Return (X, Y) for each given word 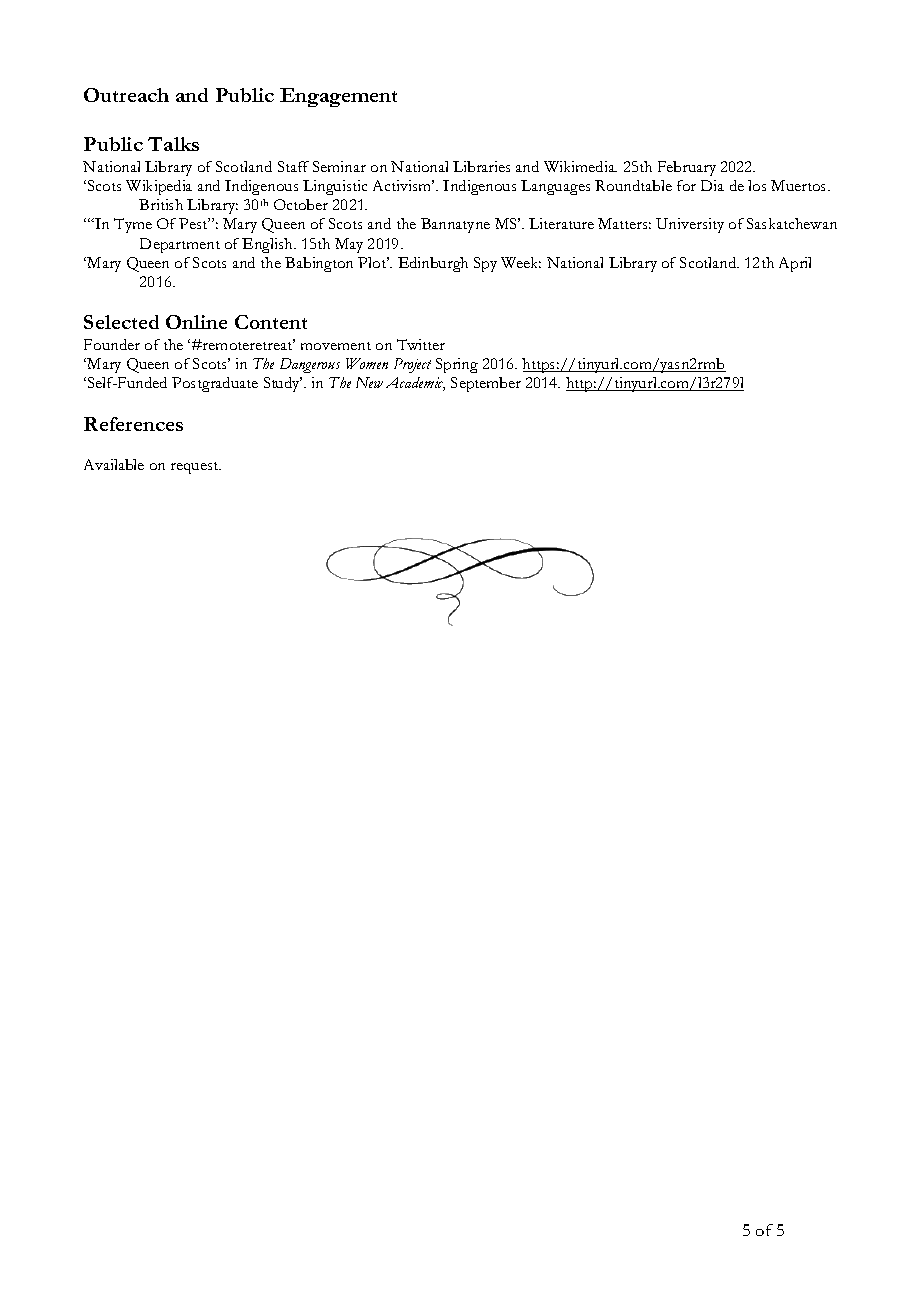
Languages (555, 187)
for (686, 185)
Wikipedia (159, 187)
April (795, 264)
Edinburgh (433, 264)
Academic (415, 384)
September (486, 384)
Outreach (126, 95)
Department (180, 245)
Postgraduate (215, 384)
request (196, 468)
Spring (457, 365)
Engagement (338, 97)
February (687, 168)
